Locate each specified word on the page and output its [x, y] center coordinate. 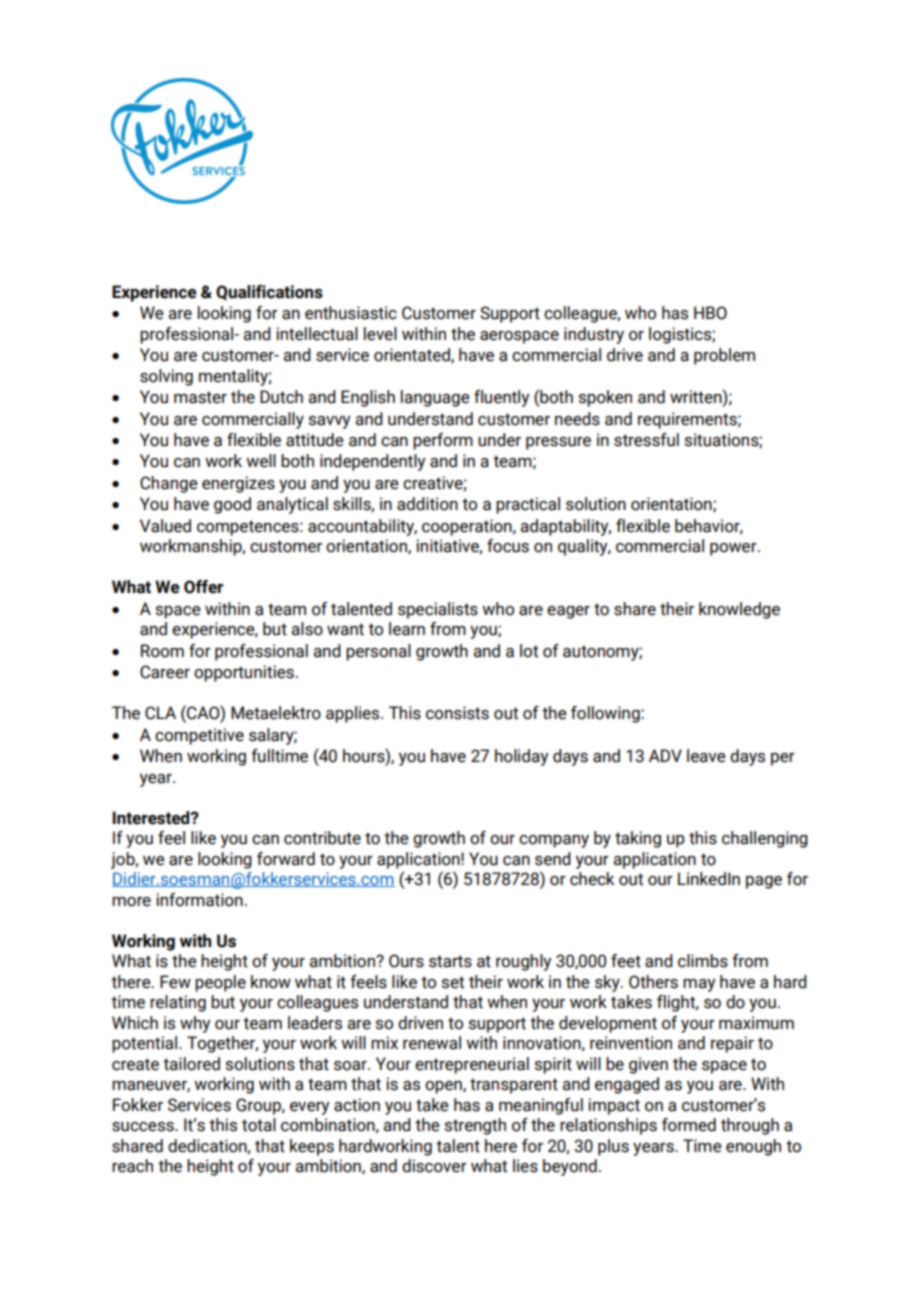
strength [475, 1126]
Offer [203, 587]
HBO [710, 313]
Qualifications [269, 292]
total [259, 1125]
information [199, 900]
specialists [438, 610]
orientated [413, 355]
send [553, 859]
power [734, 549]
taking [638, 839]
